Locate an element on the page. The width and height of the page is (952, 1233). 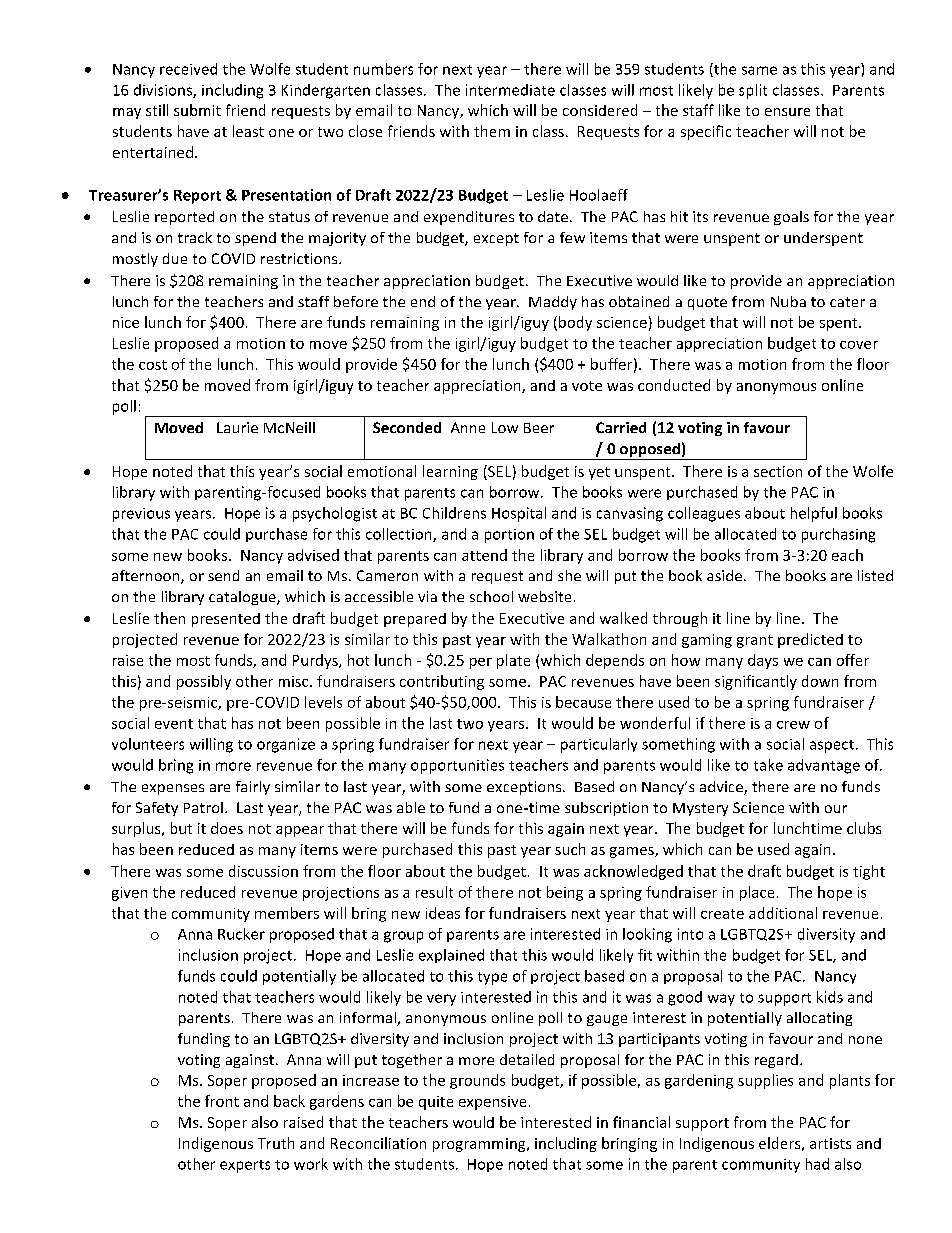
take is located at coordinates (768, 765).
